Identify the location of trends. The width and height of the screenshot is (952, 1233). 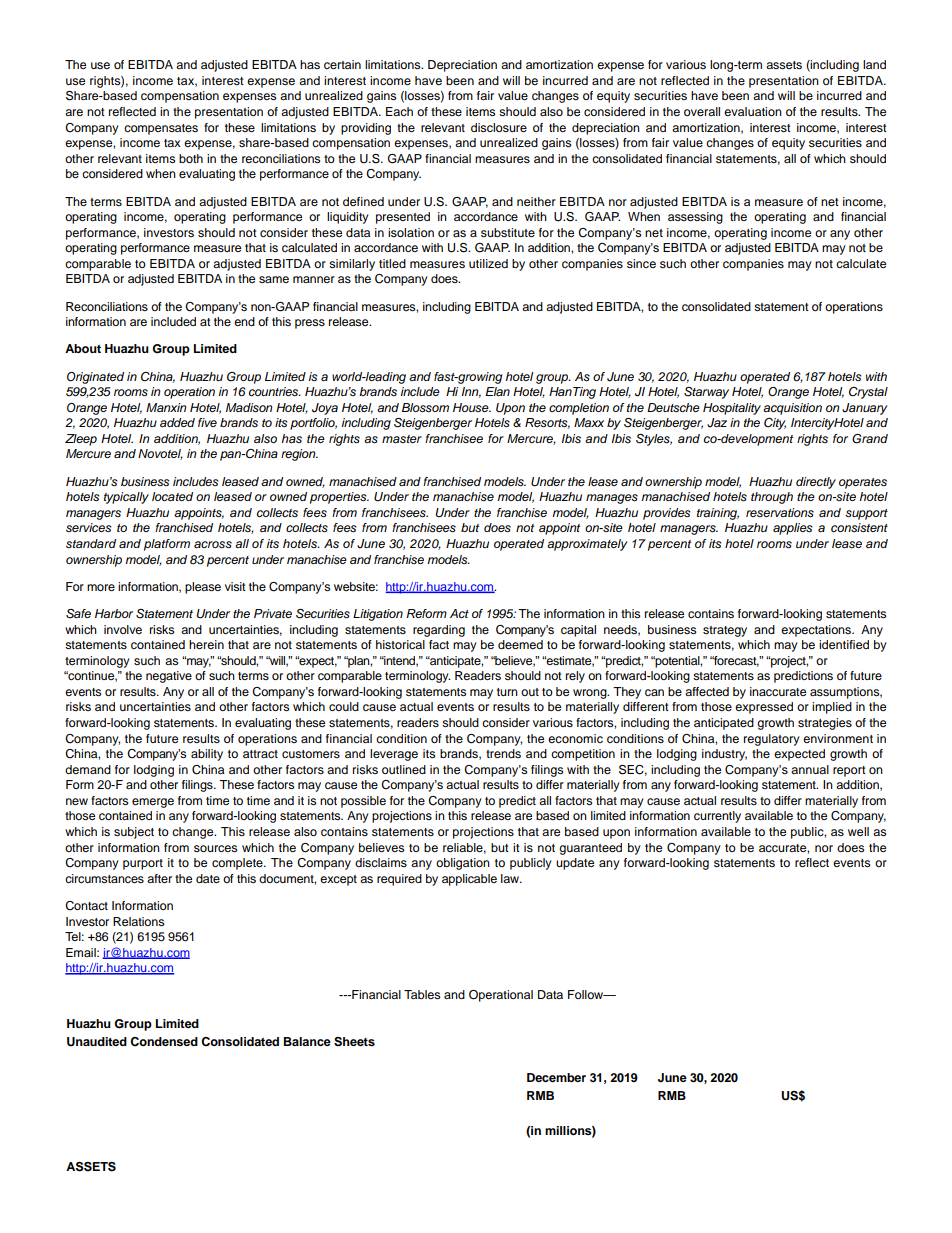
(503, 753).
